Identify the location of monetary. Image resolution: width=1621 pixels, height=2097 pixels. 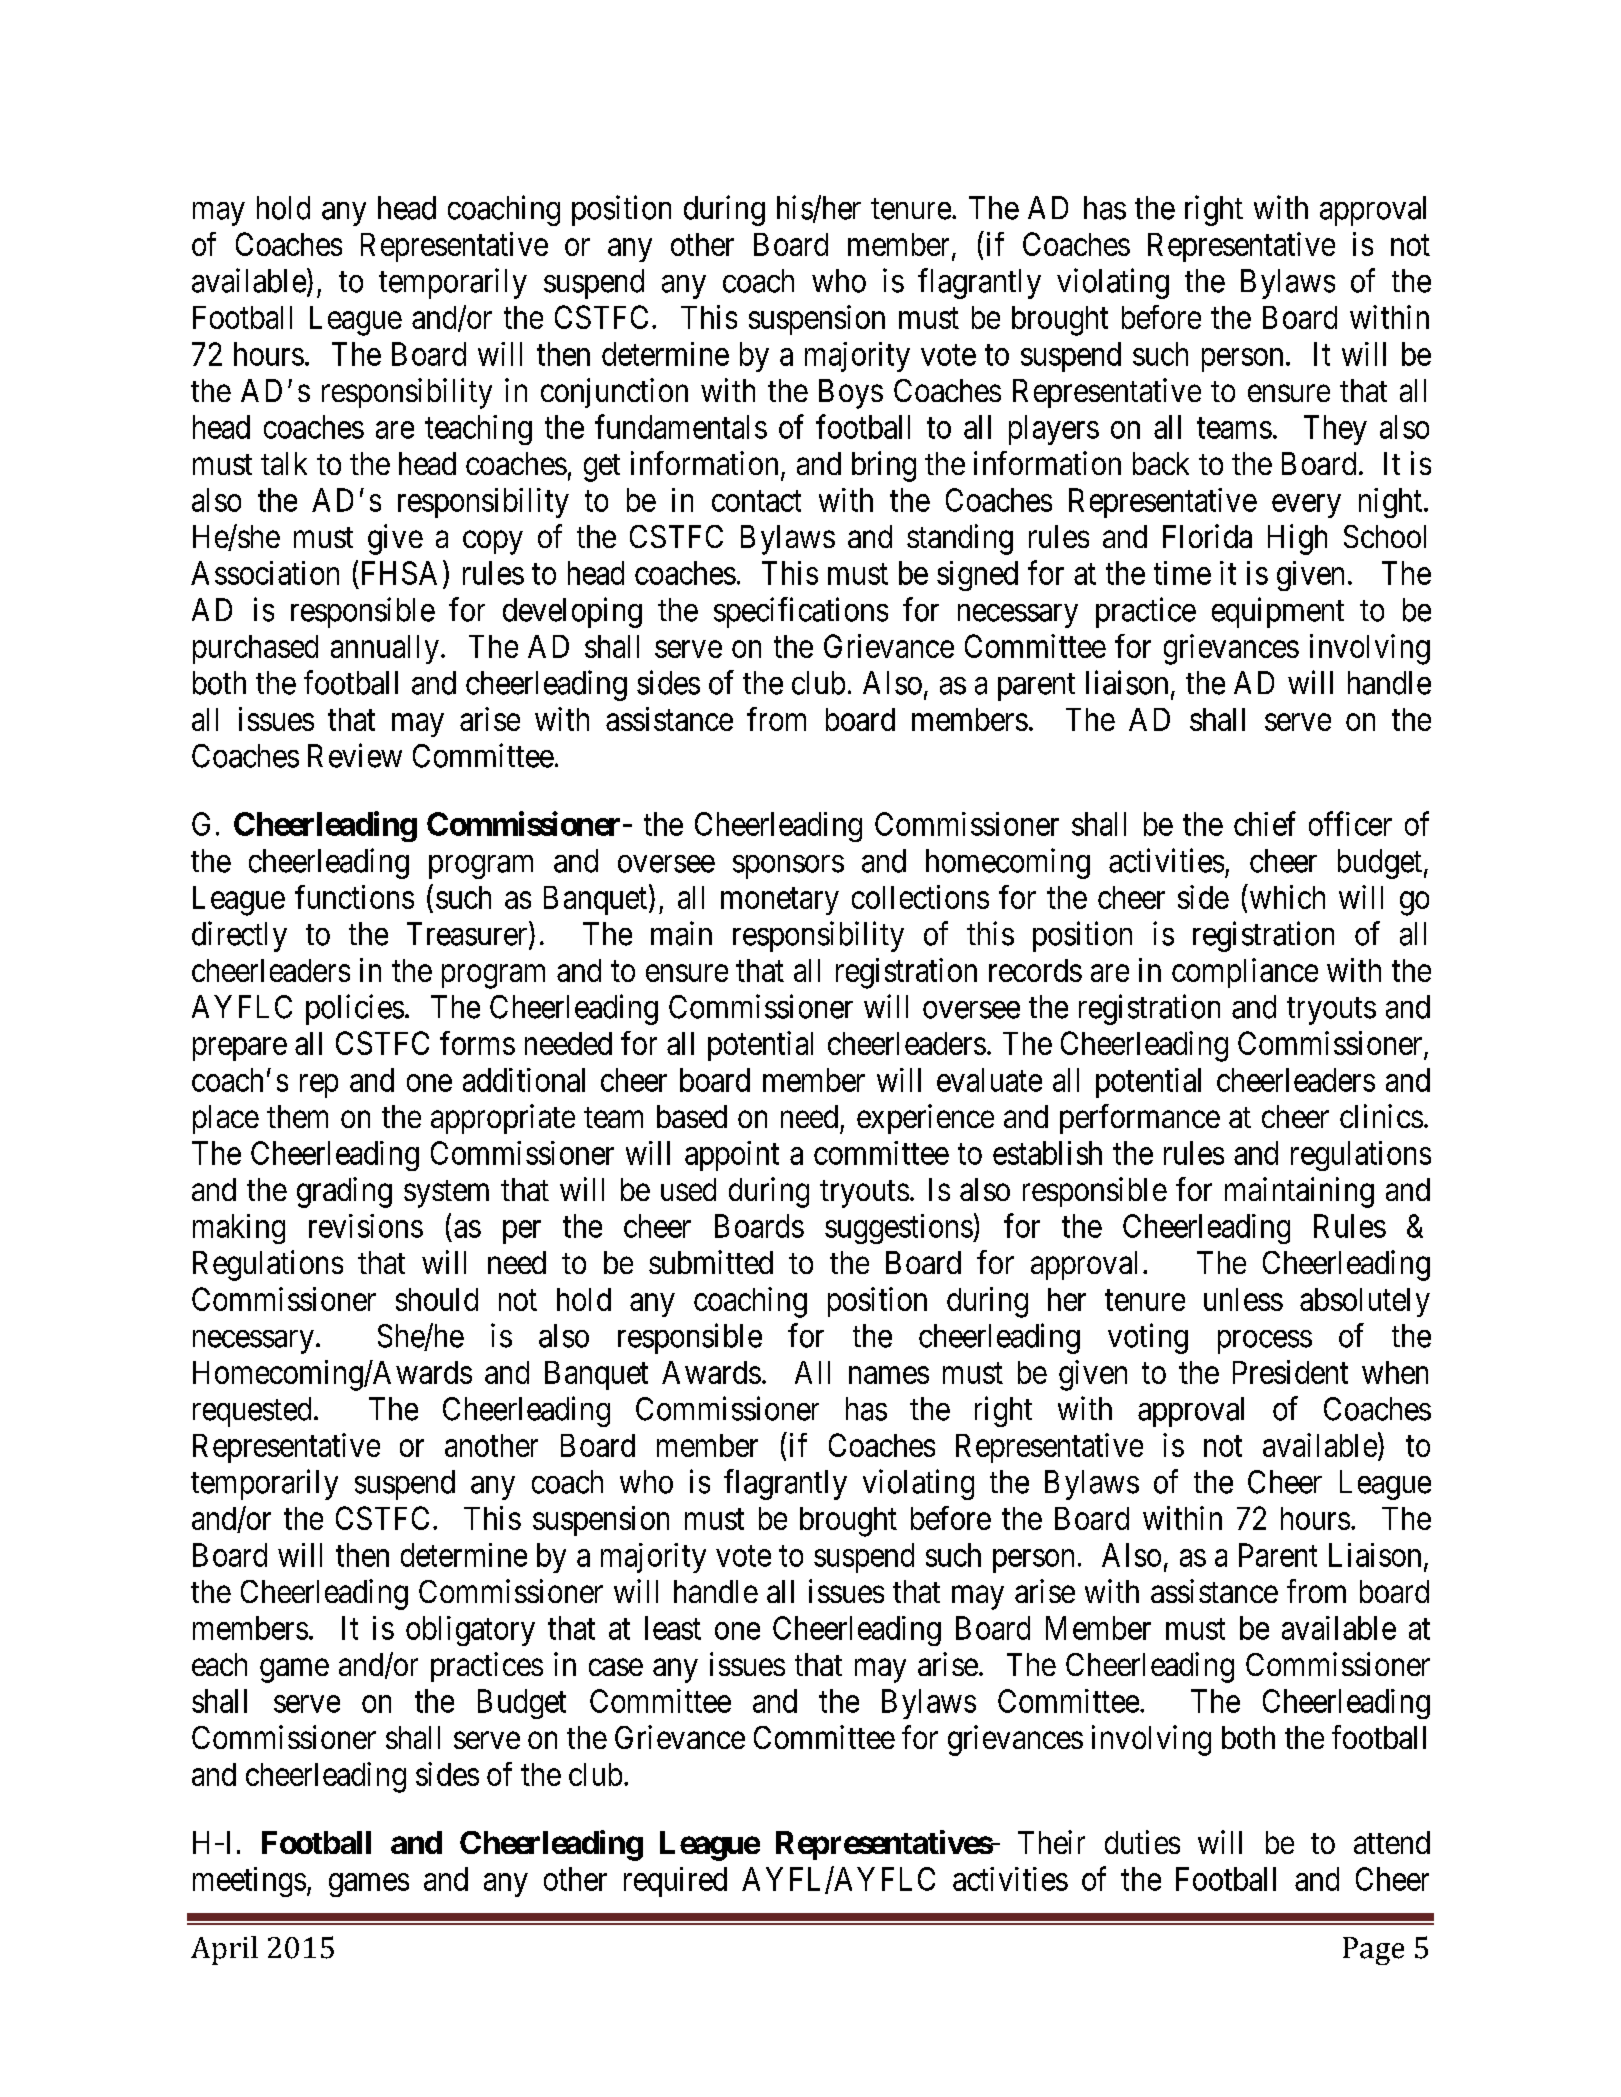
(780, 901).
